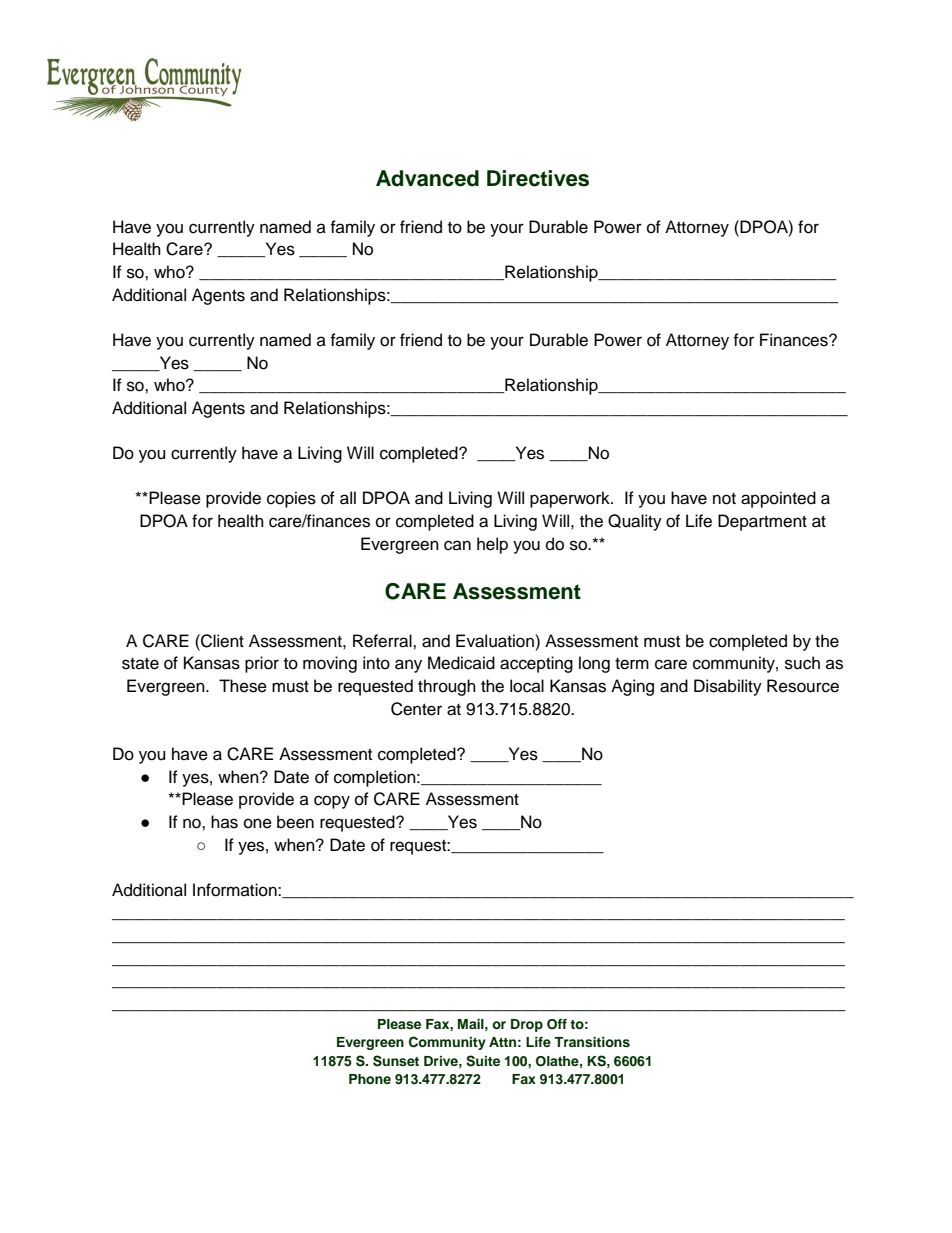 The width and height of the document is (952, 1233). Describe the element at coordinates (496, 641) in the document. I see `Evaluation` at that location.
